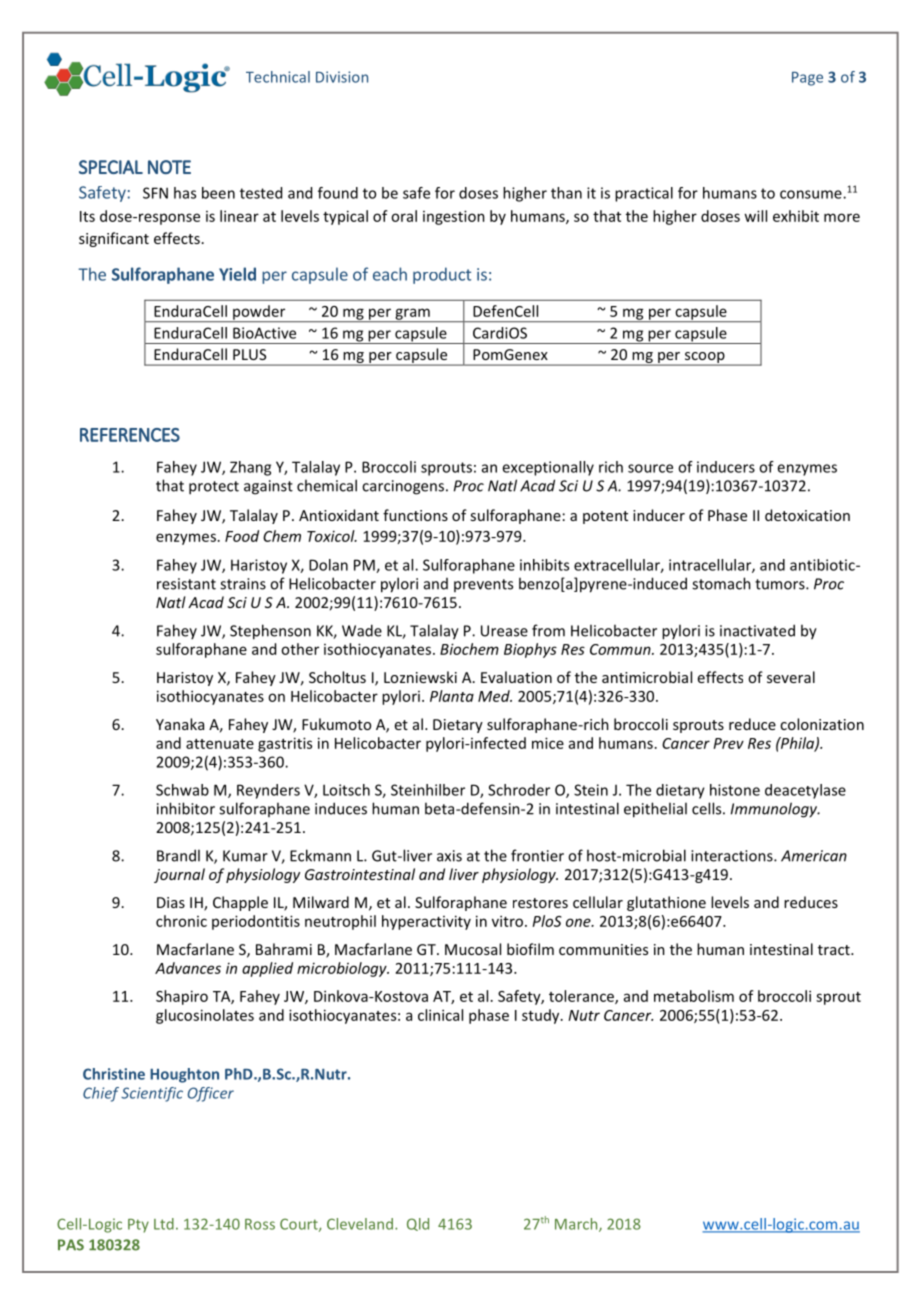  I want to click on Qld, so click(418, 1224).
